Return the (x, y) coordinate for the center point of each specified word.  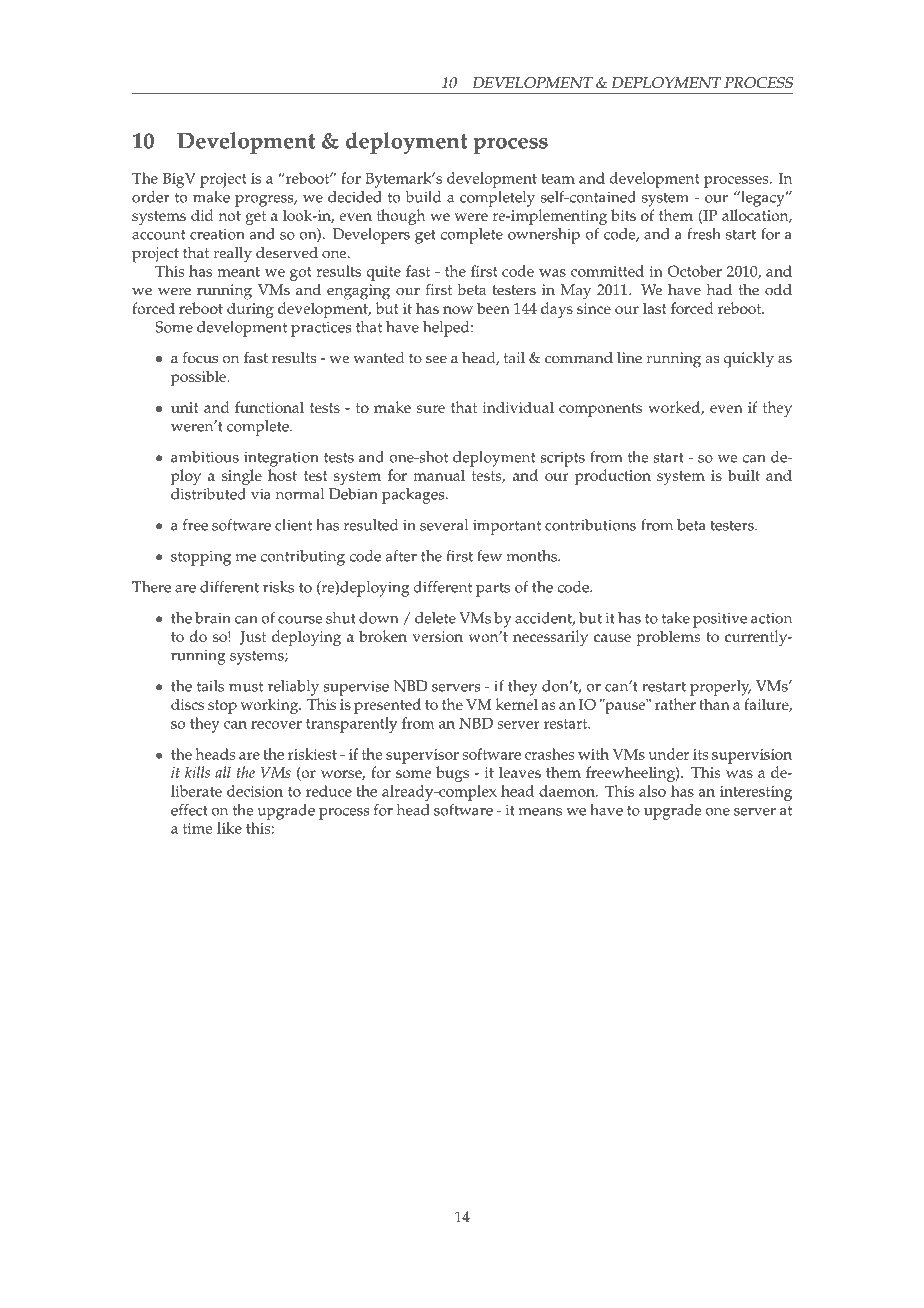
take (676, 618)
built (744, 475)
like (229, 828)
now (458, 310)
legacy (763, 199)
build (423, 197)
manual (439, 475)
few (489, 556)
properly (720, 688)
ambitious (205, 457)
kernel (516, 704)
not (229, 216)
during (250, 310)
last (655, 308)
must (246, 687)
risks (278, 587)
